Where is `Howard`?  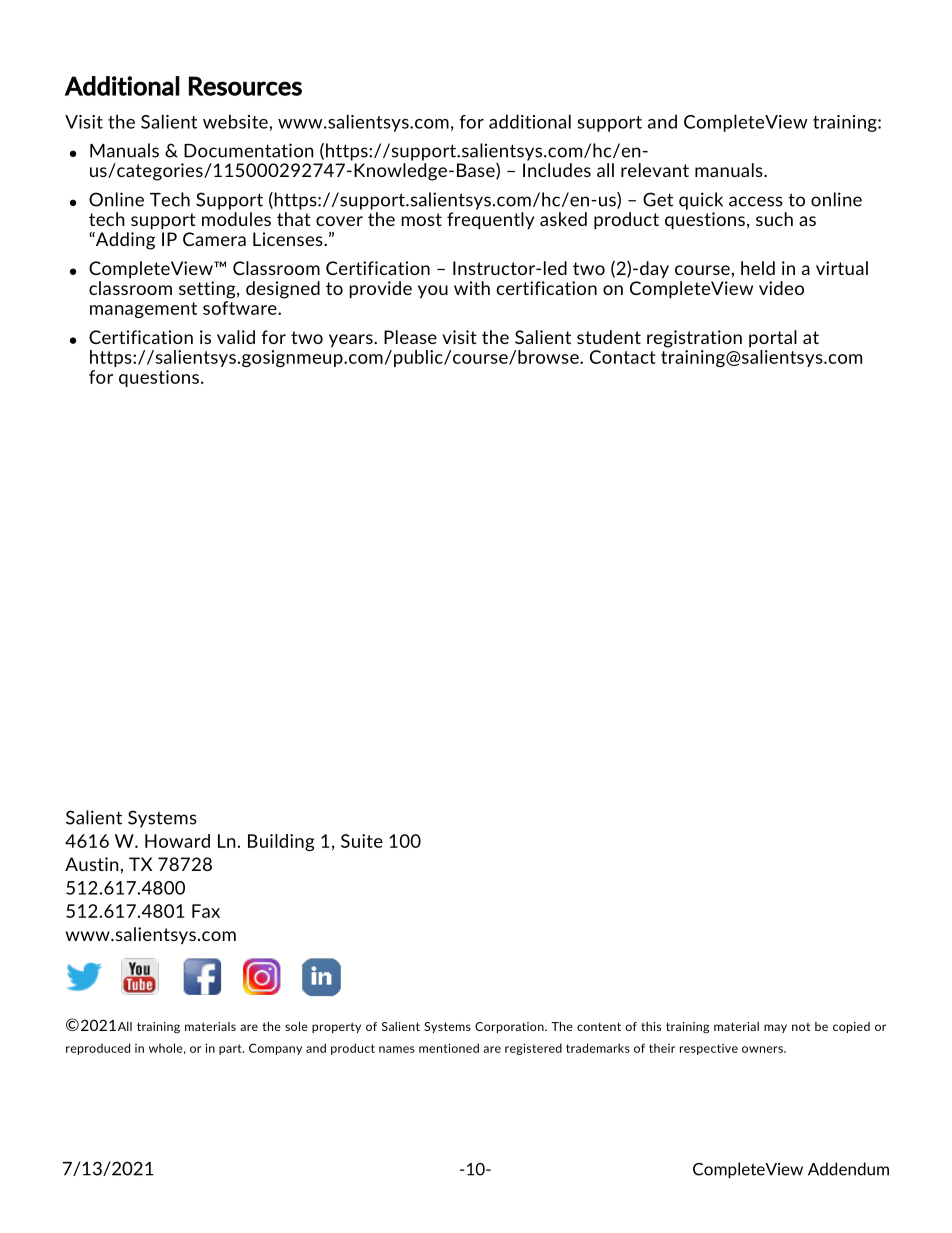
Howard is located at coordinates (177, 841).
